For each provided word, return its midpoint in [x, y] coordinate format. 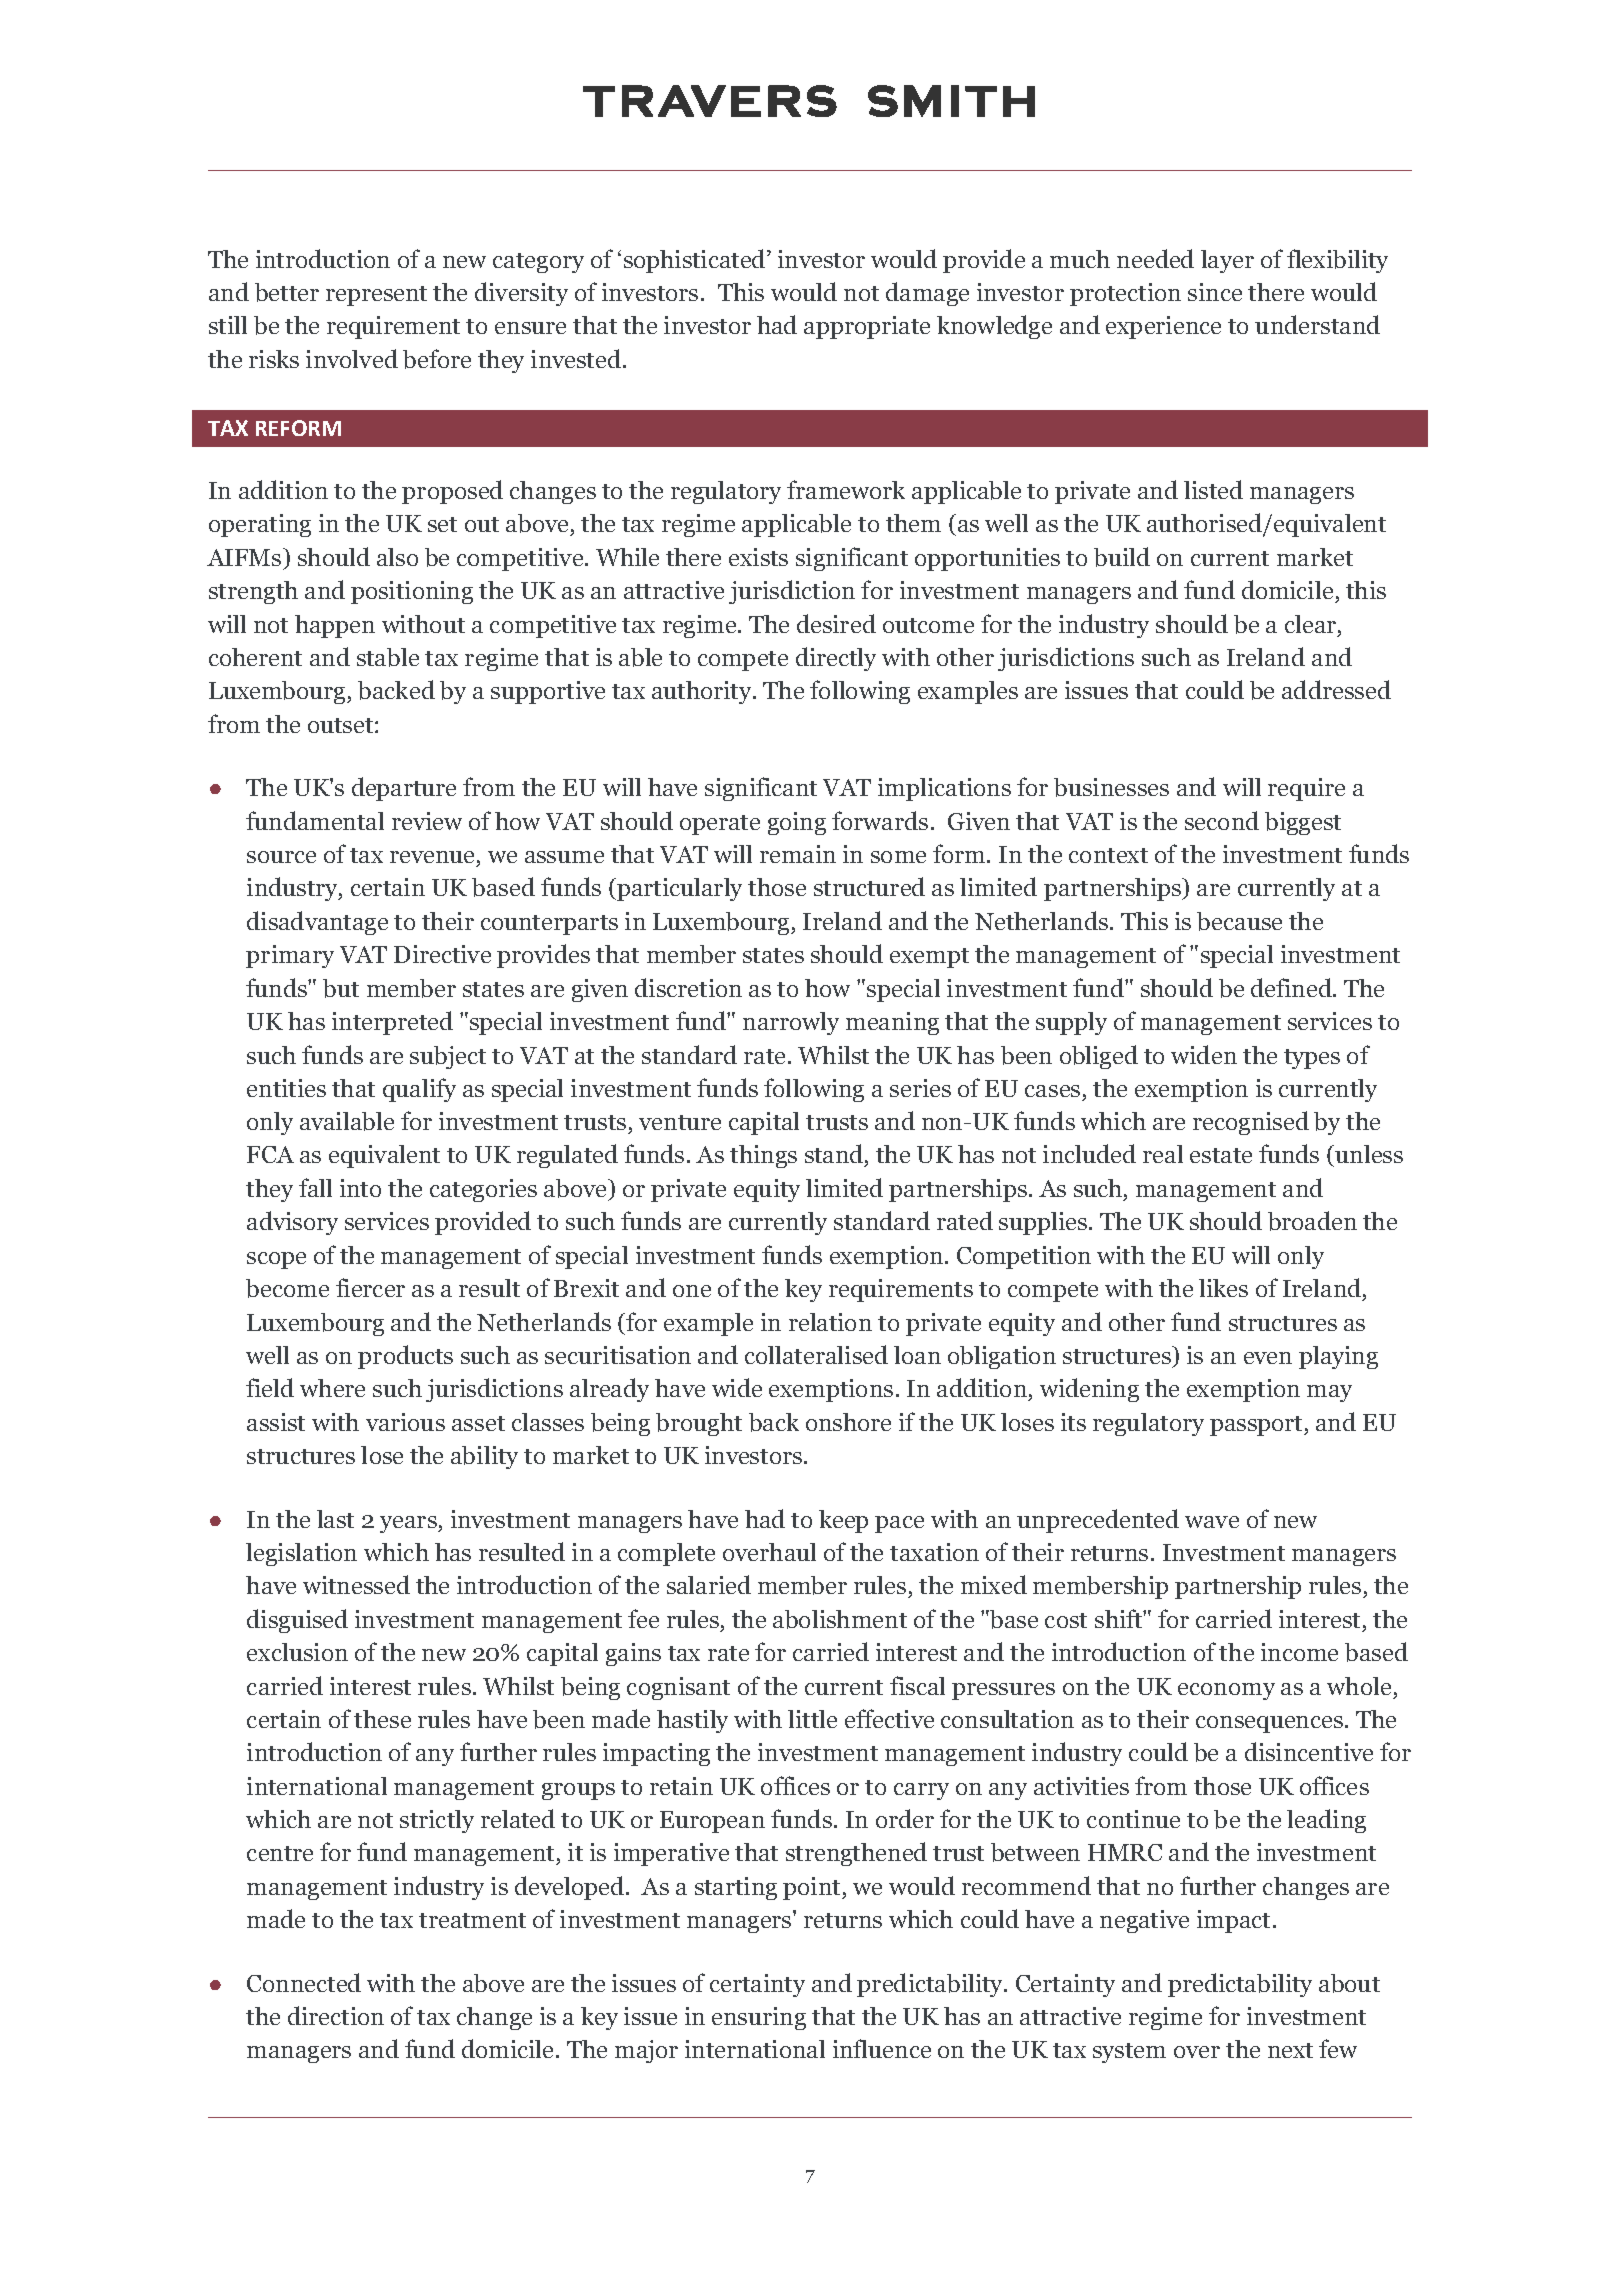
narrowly [791, 1023]
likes [1223, 1288]
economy [1226, 1691]
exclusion [297, 1652]
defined [1292, 987]
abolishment [840, 1619]
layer [1227, 261]
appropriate [867, 327]
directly [836, 659]
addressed [1336, 689]
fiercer [370, 1287]
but [341, 988]
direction [336, 2015]
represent [376, 296]
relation [830, 1322]
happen [335, 626]
